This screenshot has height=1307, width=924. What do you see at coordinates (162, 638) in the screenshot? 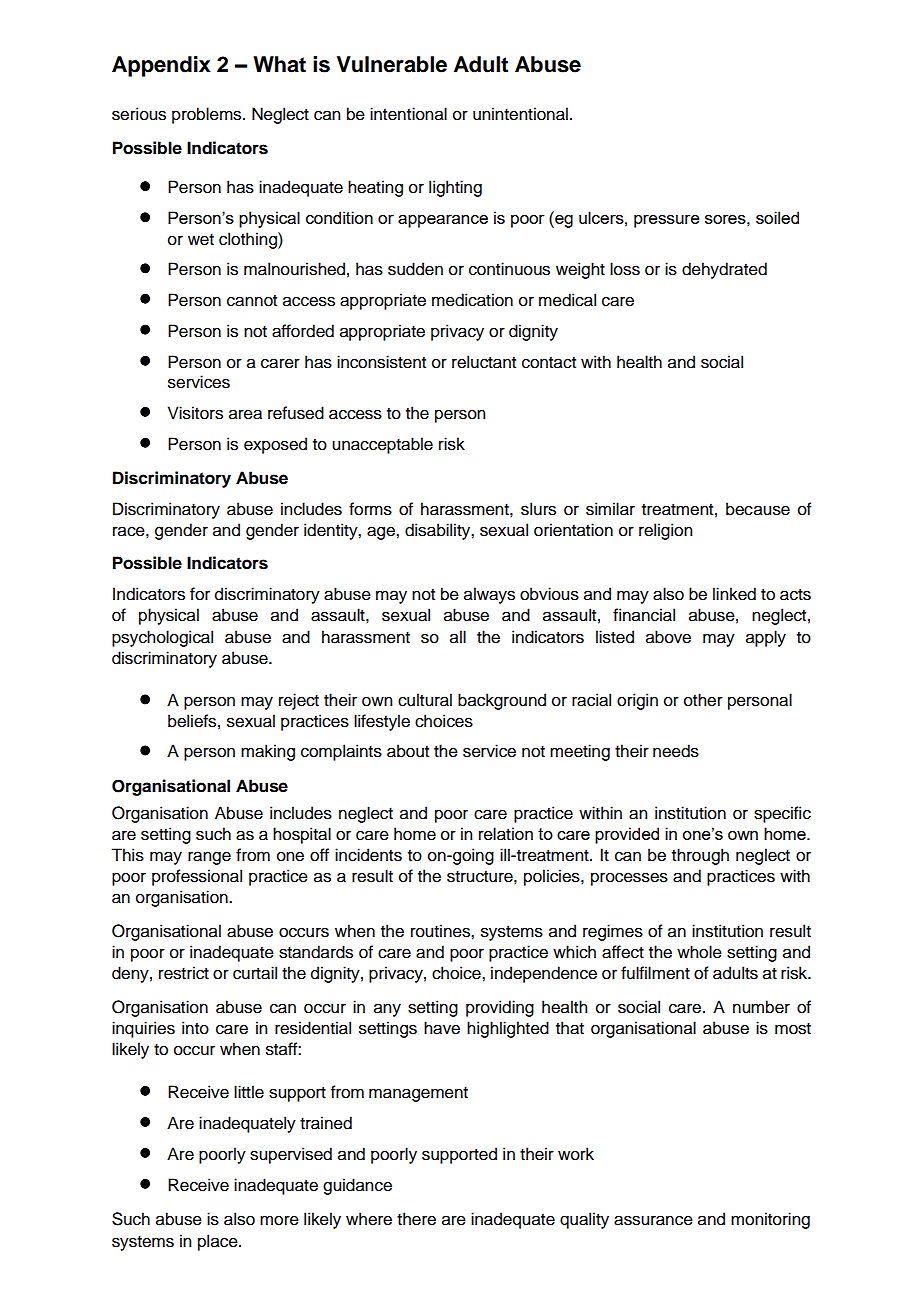
I see `psychological` at bounding box center [162, 638].
